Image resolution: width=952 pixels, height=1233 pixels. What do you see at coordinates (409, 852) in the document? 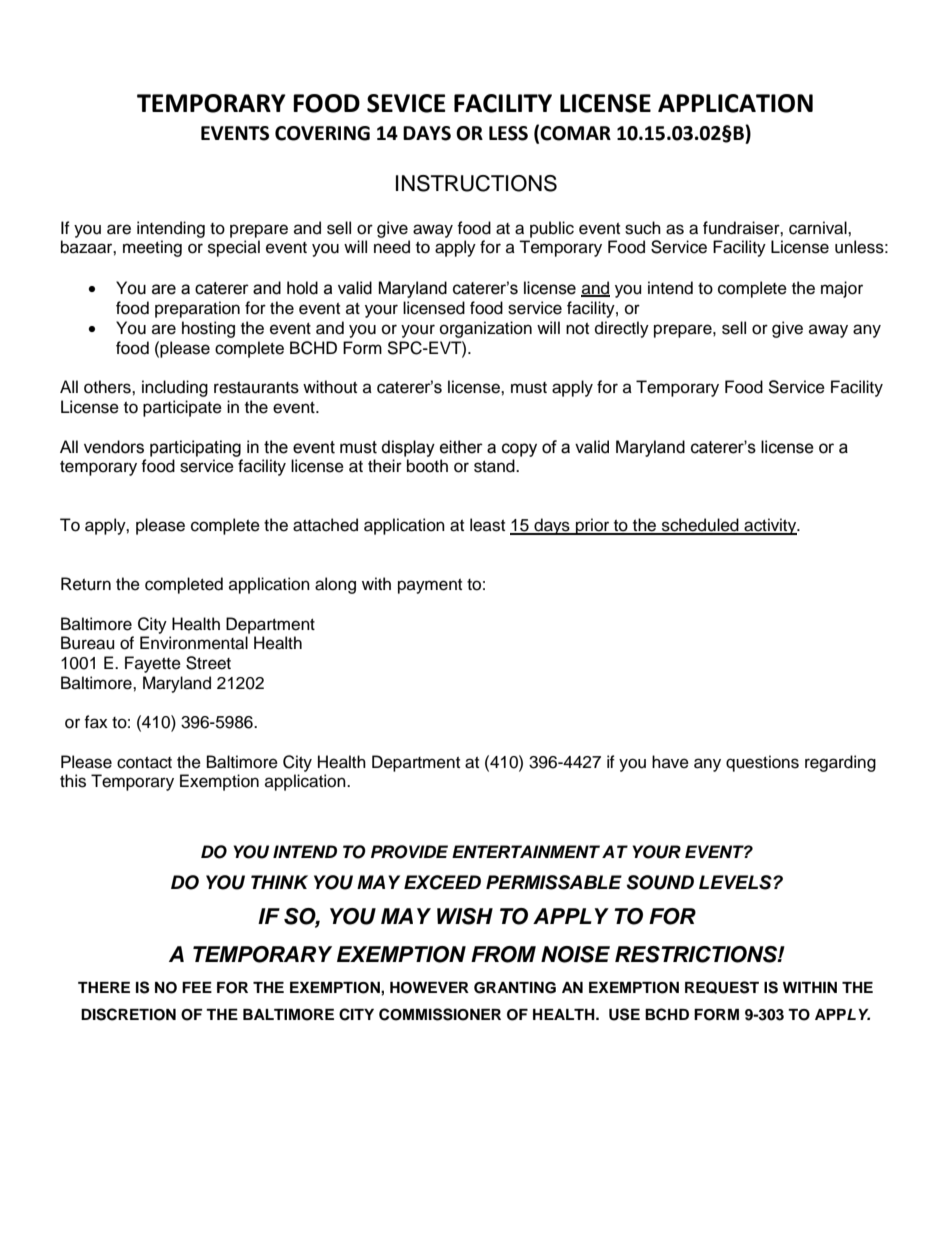
I see `PROVIDE` at bounding box center [409, 852].
